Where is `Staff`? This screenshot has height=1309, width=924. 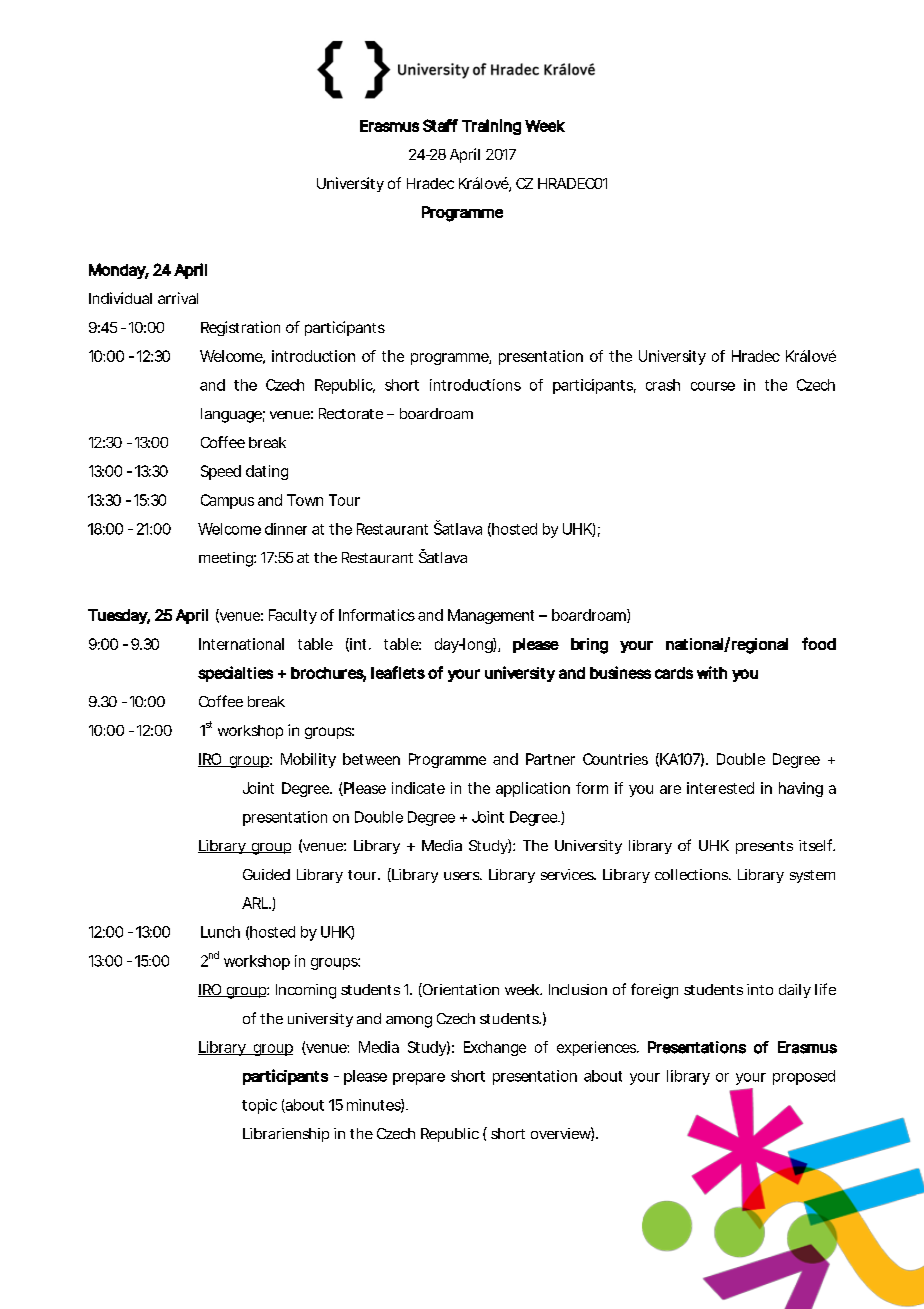 Staff is located at coordinates (440, 125).
